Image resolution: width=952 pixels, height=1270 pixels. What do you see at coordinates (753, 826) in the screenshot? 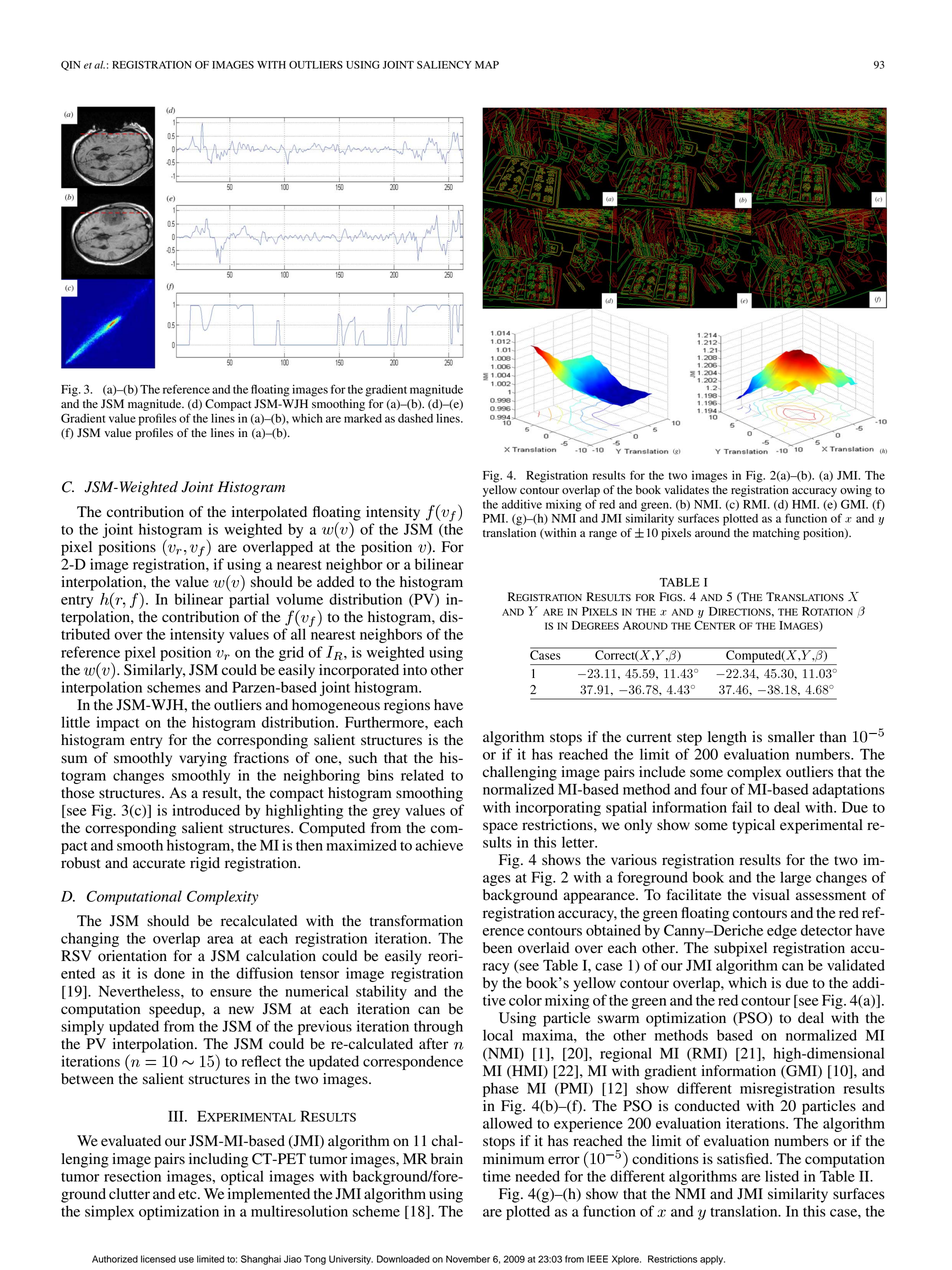
I see `typical` at bounding box center [753, 826].
